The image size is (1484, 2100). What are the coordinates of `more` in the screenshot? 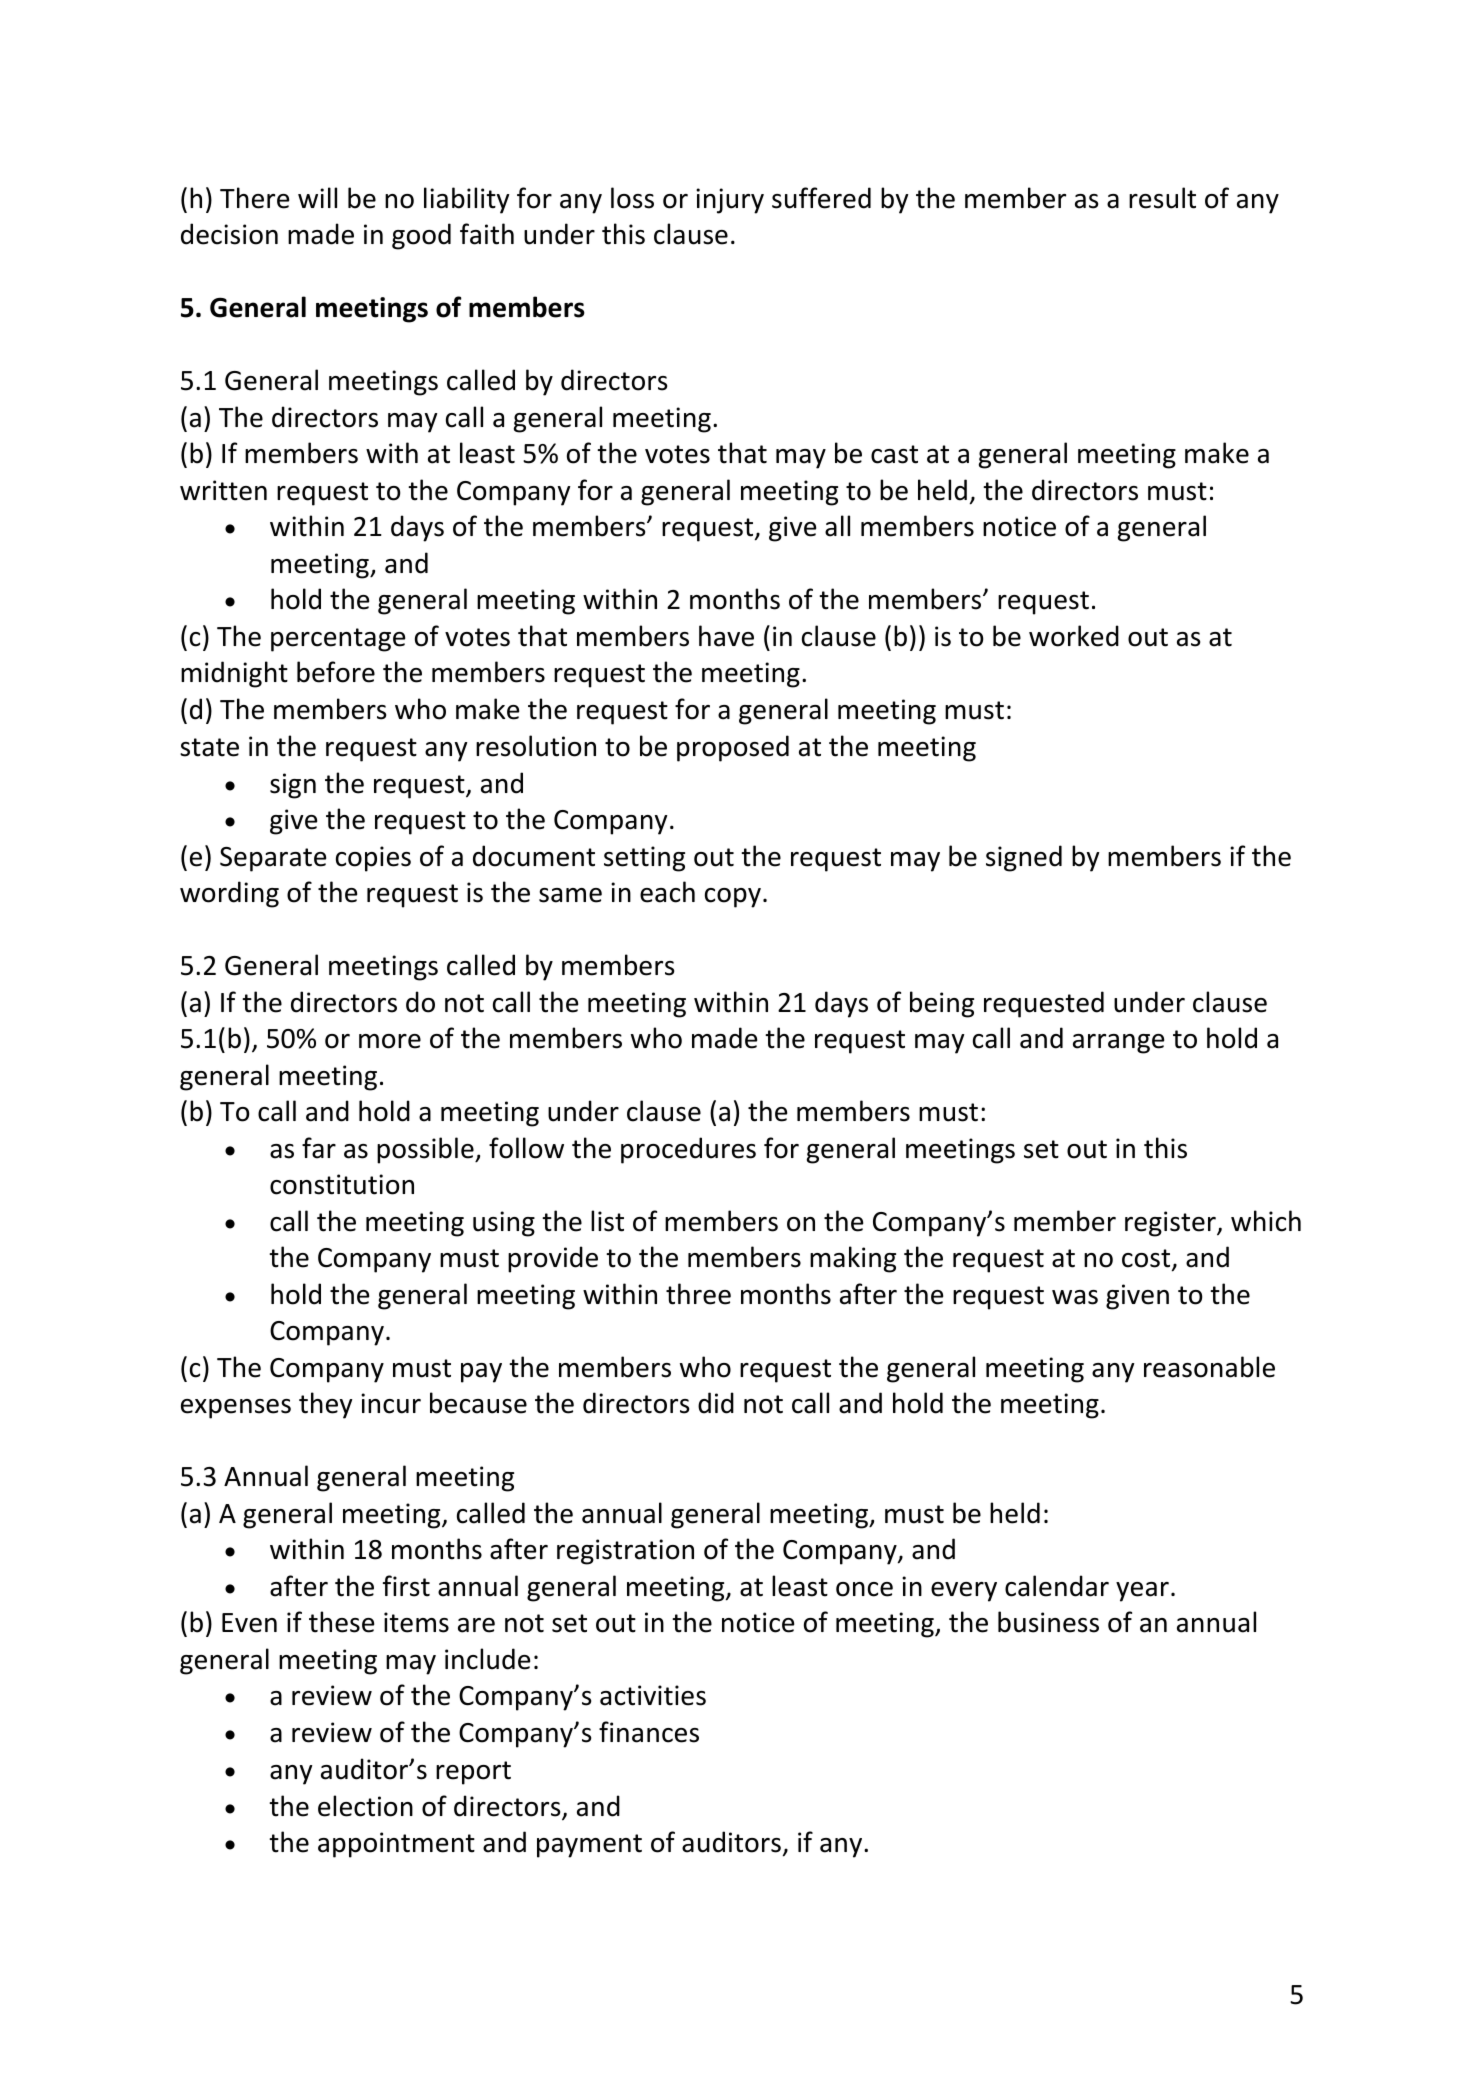 It's located at (390, 1041).
